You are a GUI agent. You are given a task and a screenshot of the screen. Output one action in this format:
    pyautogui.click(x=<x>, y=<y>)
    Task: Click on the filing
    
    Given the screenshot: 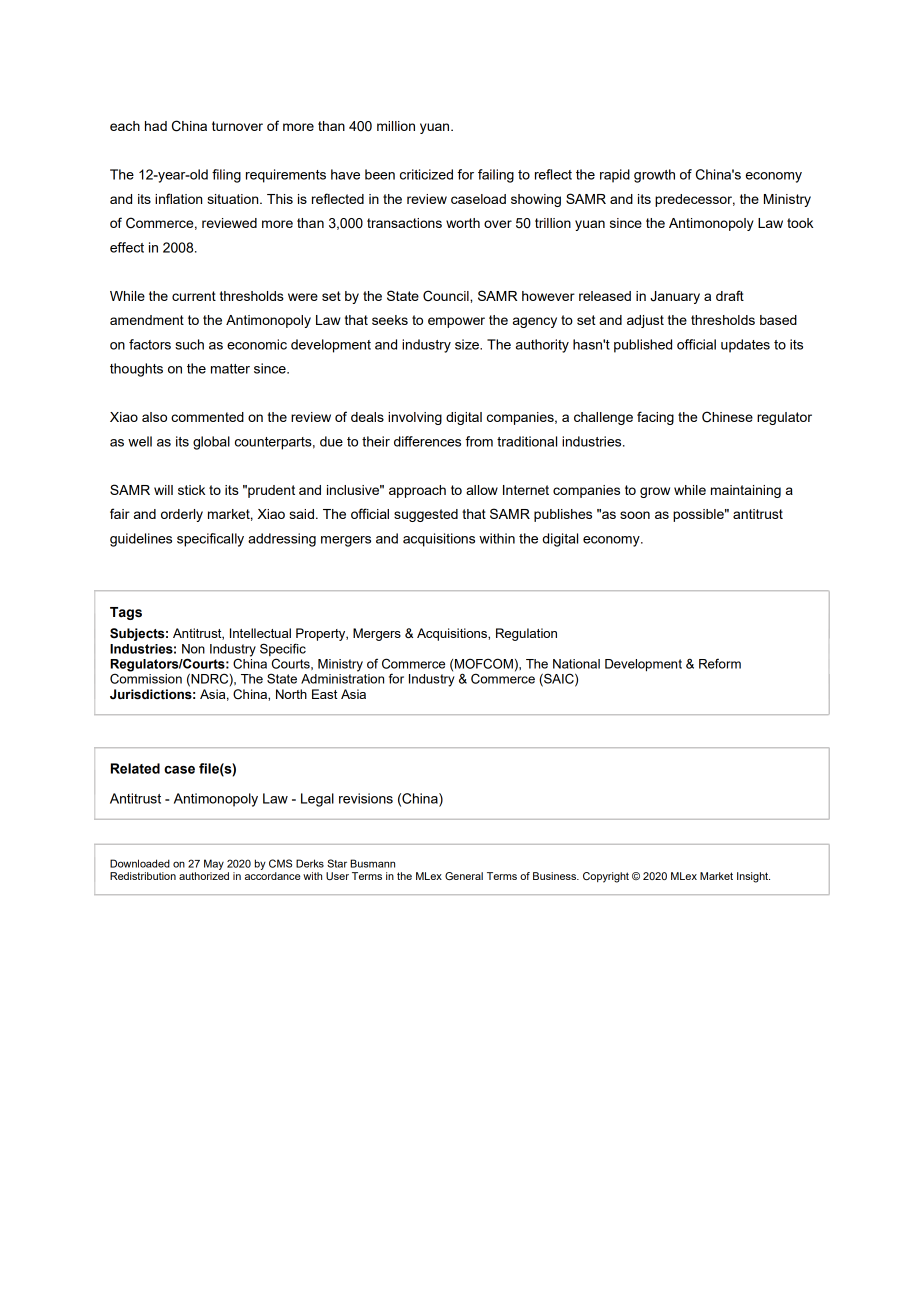 What is the action you would take?
    pyautogui.click(x=226, y=176)
